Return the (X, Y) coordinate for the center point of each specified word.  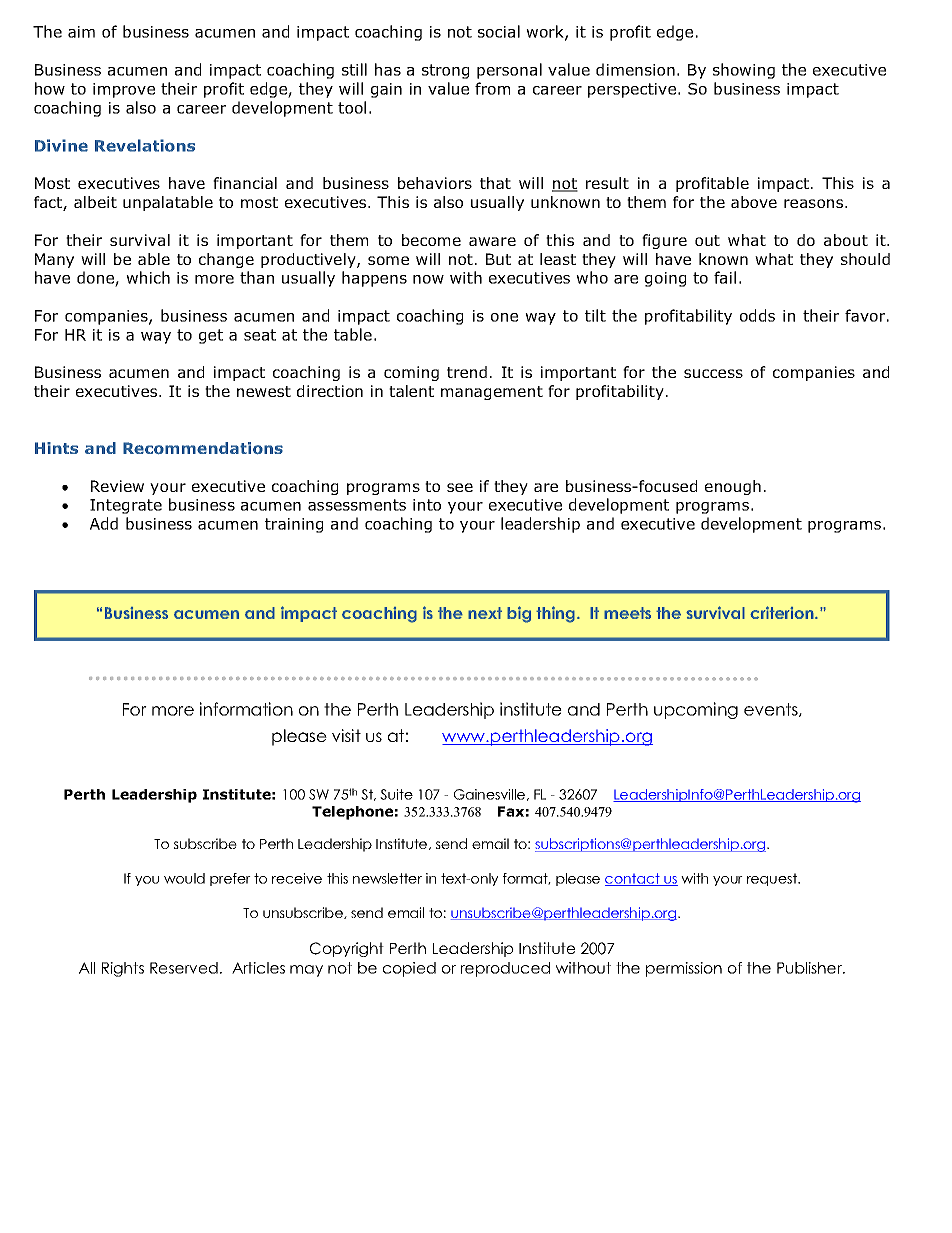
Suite (396, 794)
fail (725, 277)
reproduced (505, 969)
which (148, 277)
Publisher (810, 968)
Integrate (126, 506)
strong (445, 71)
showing (744, 71)
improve (124, 90)
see (460, 487)
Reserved (184, 968)
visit (346, 735)
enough (733, 487)
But (498, 259)
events (772, 710)
